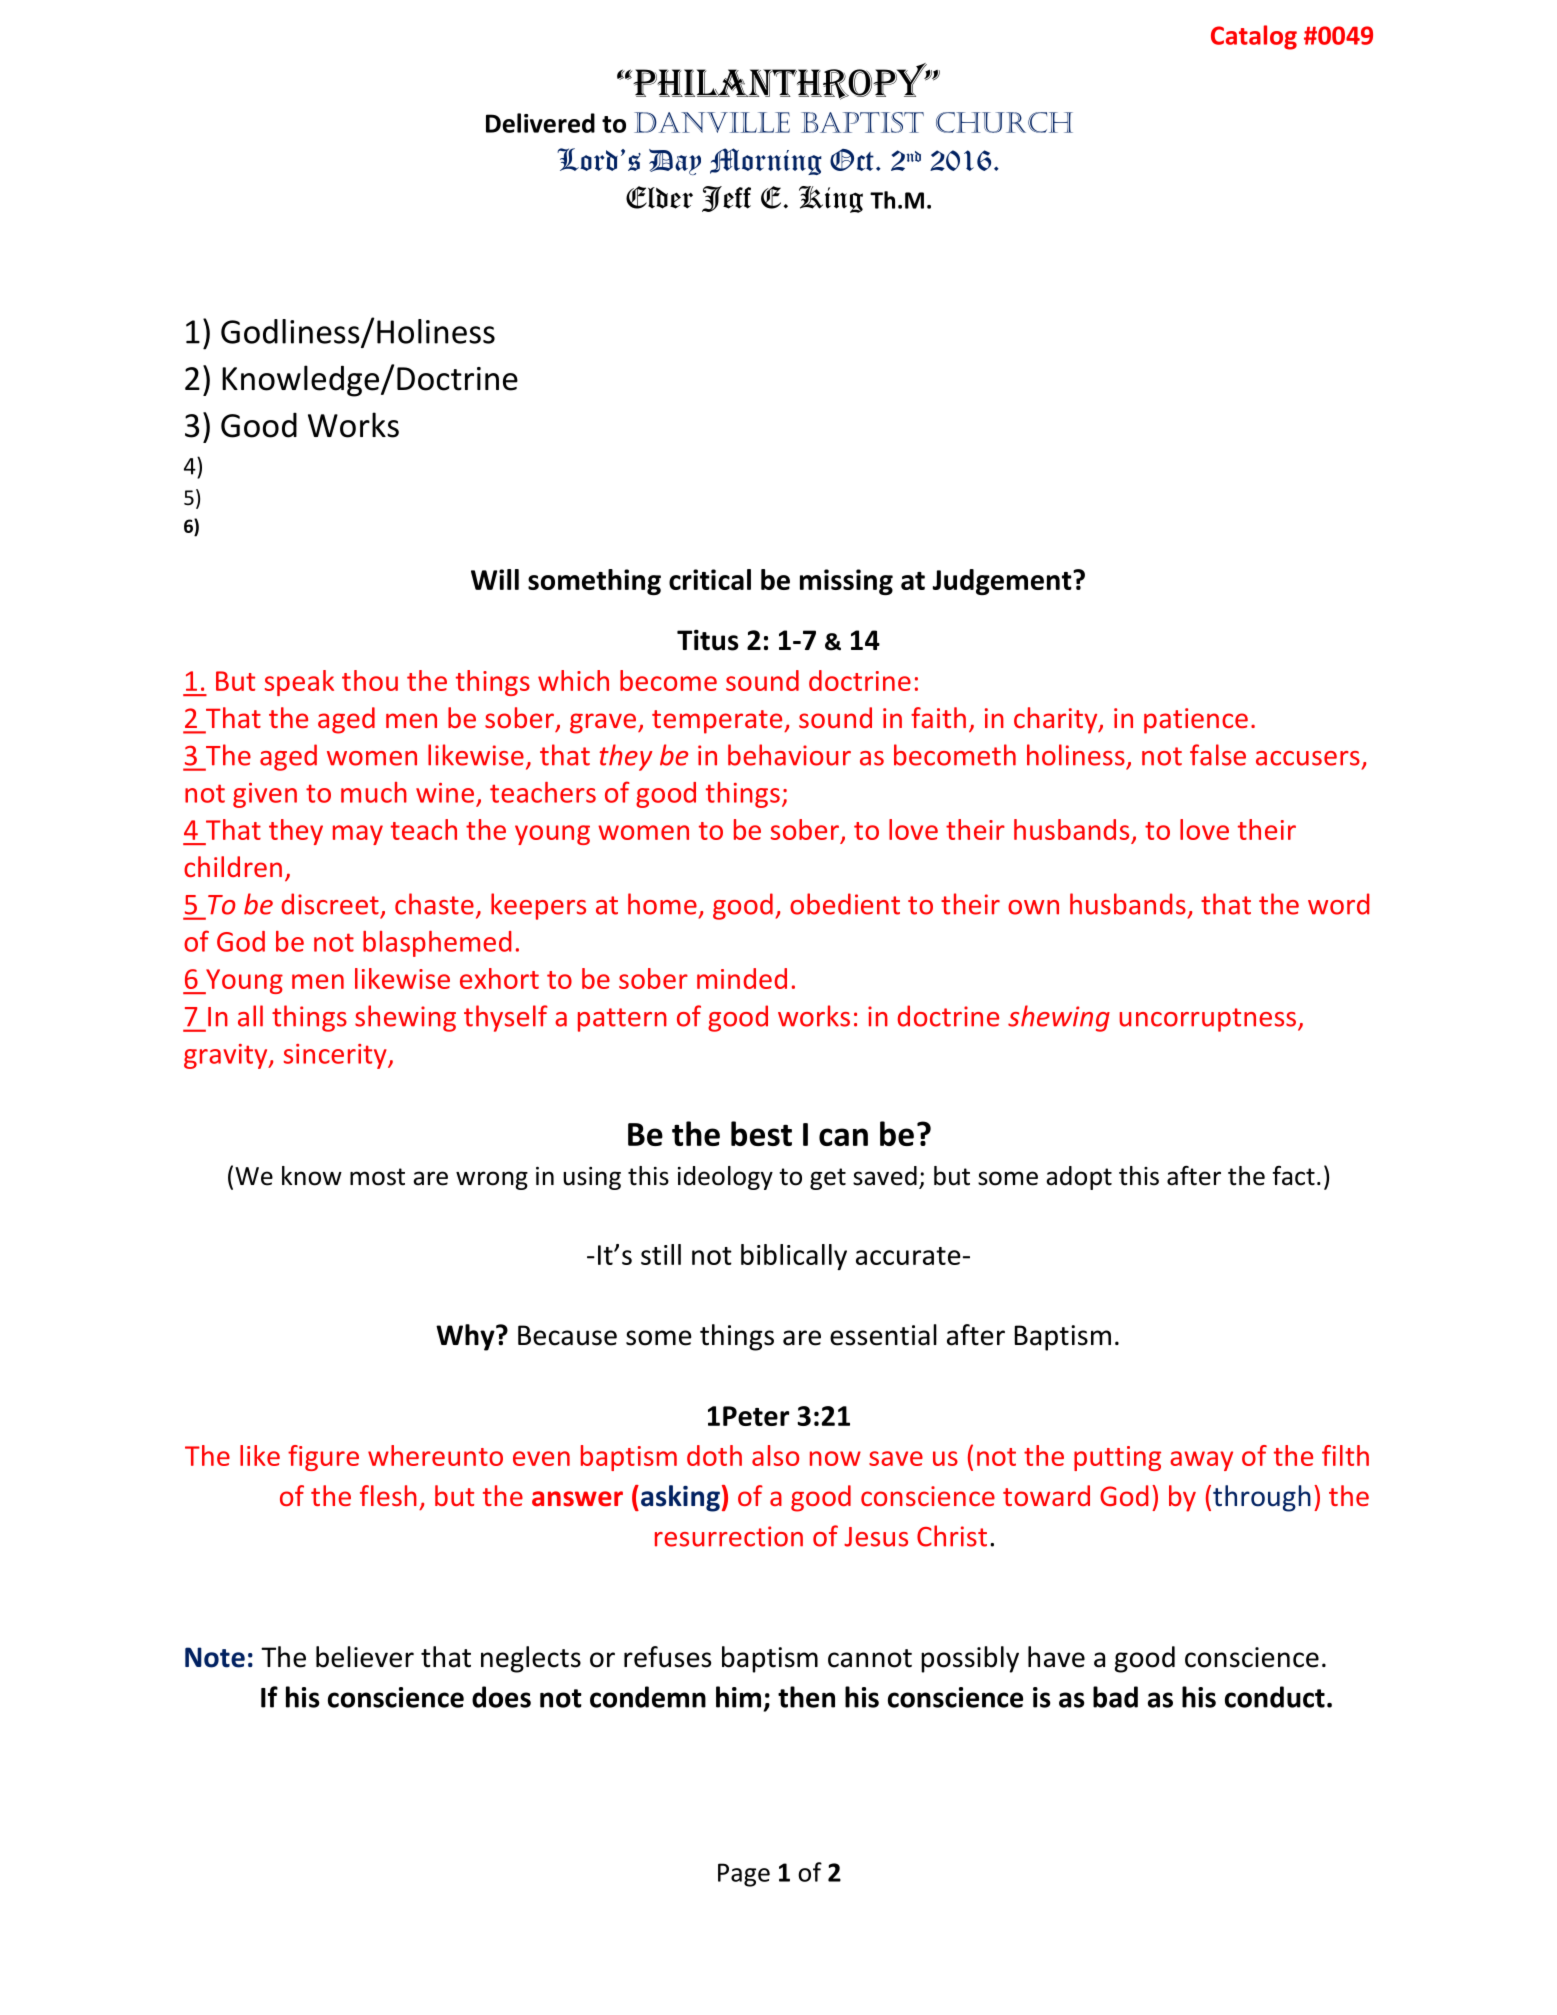  What do you see at coordinates (365, 1657) in the page?
I see `believer` at bounding box center [365, 1657].
